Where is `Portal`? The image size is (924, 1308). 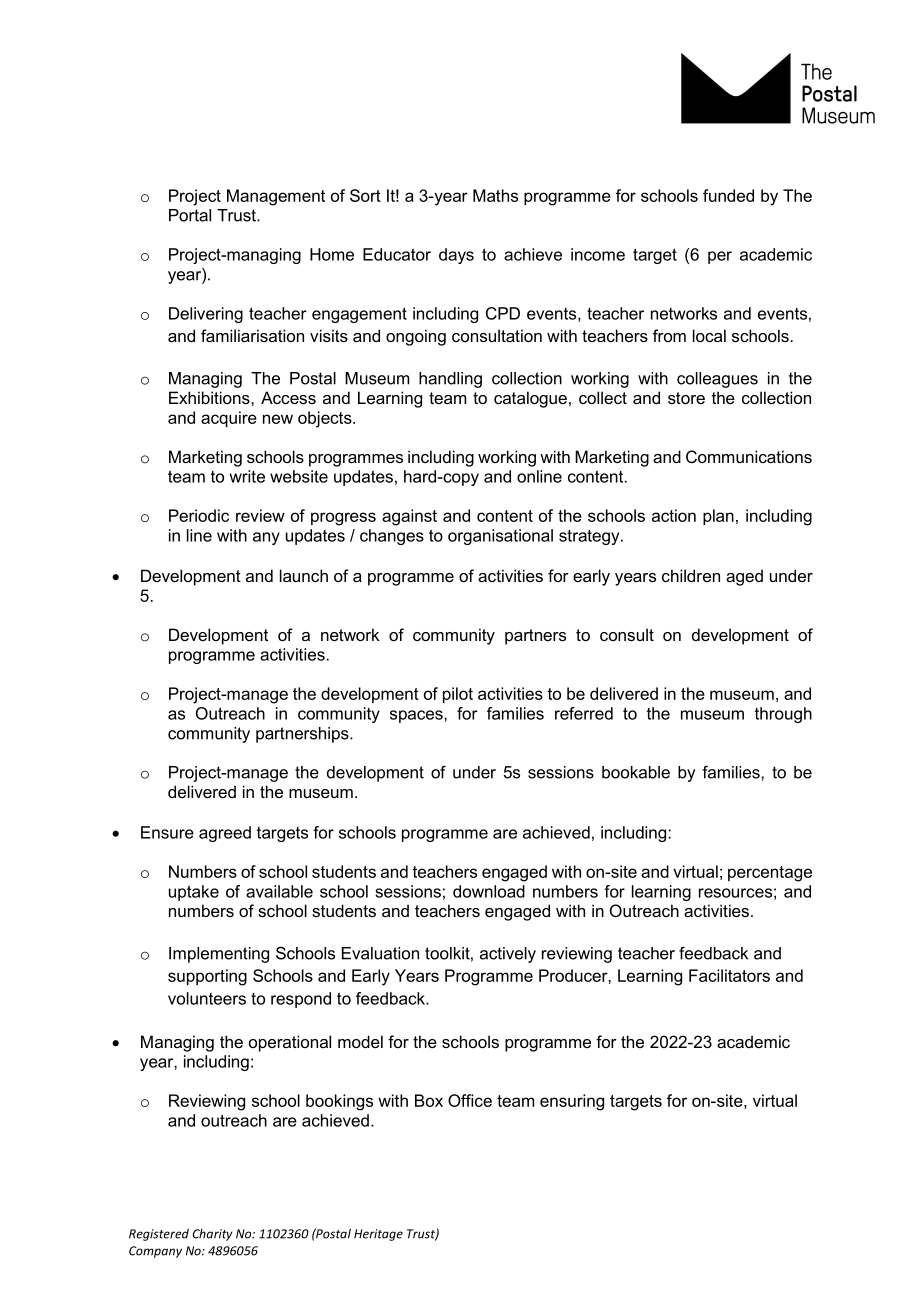
Portal is located at coordinates (190, 215).
